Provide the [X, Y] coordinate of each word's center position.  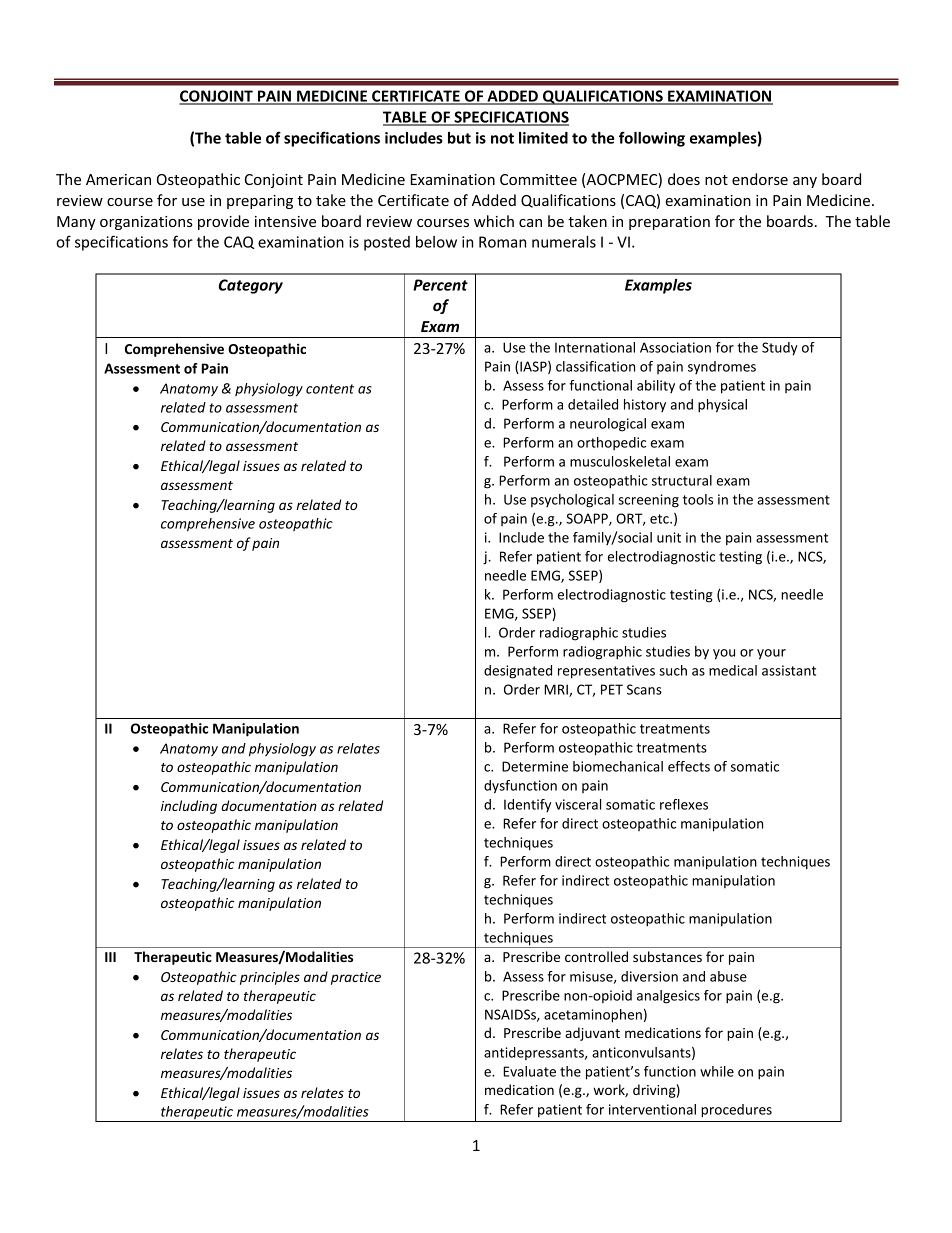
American [118, 179]
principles [270, 978]
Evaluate [529, 1071]
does [684, 179]
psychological [572, 501]
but [459, 138]
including [189, 807]
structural [682, 480]
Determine [535, 766]
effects [689, 766]
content [330, 389]
